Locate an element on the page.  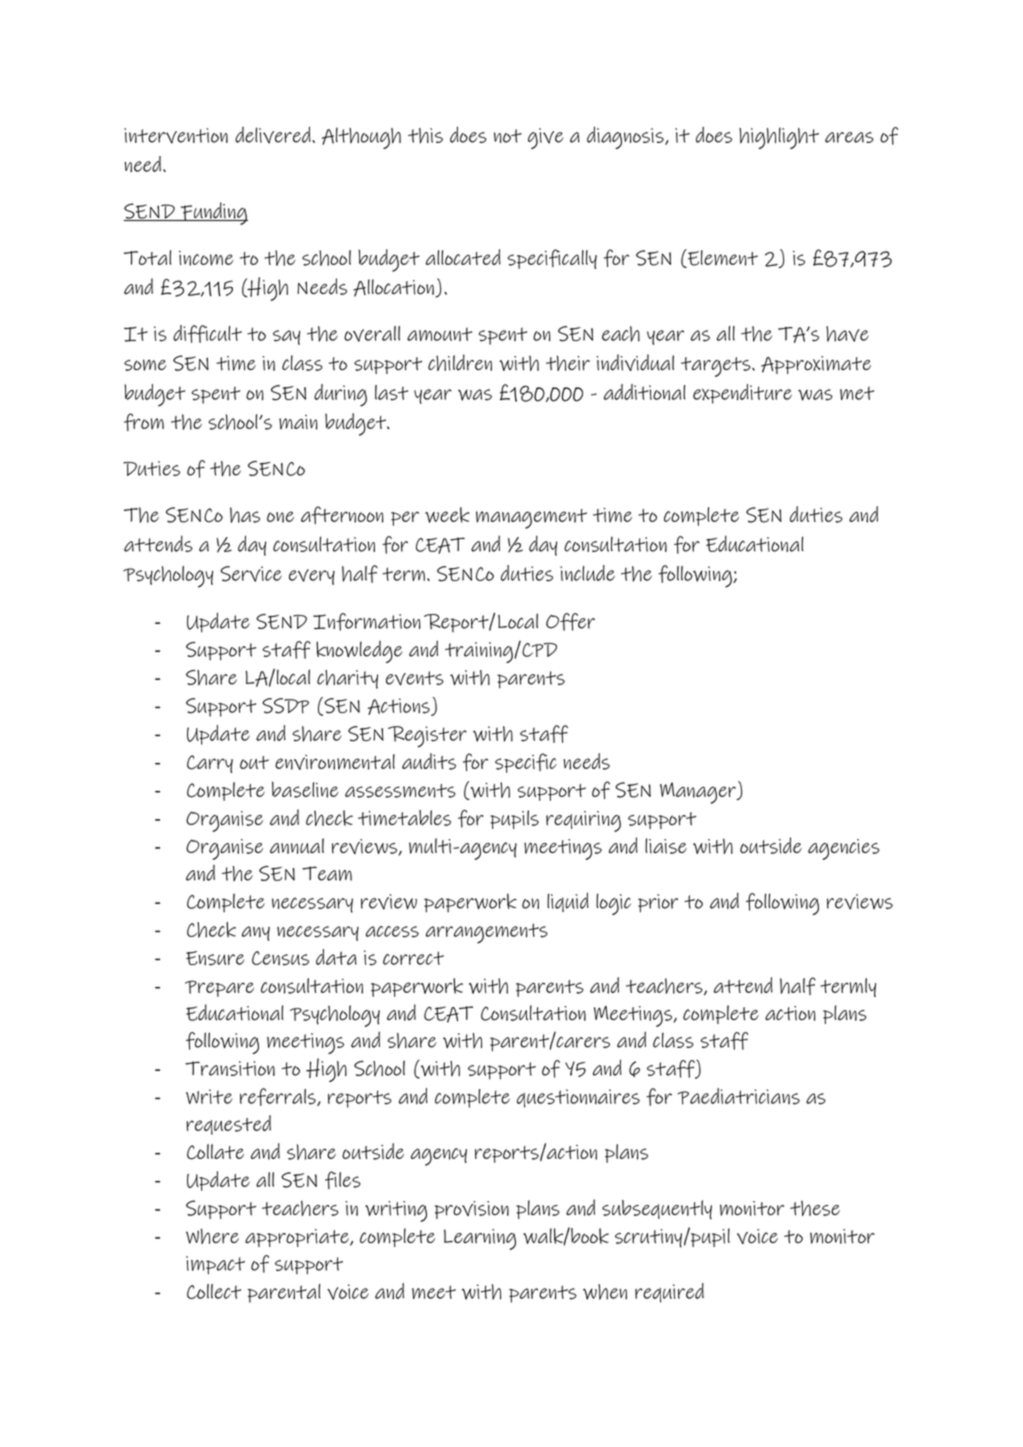
Funding is located at coordinates (213, 213).
